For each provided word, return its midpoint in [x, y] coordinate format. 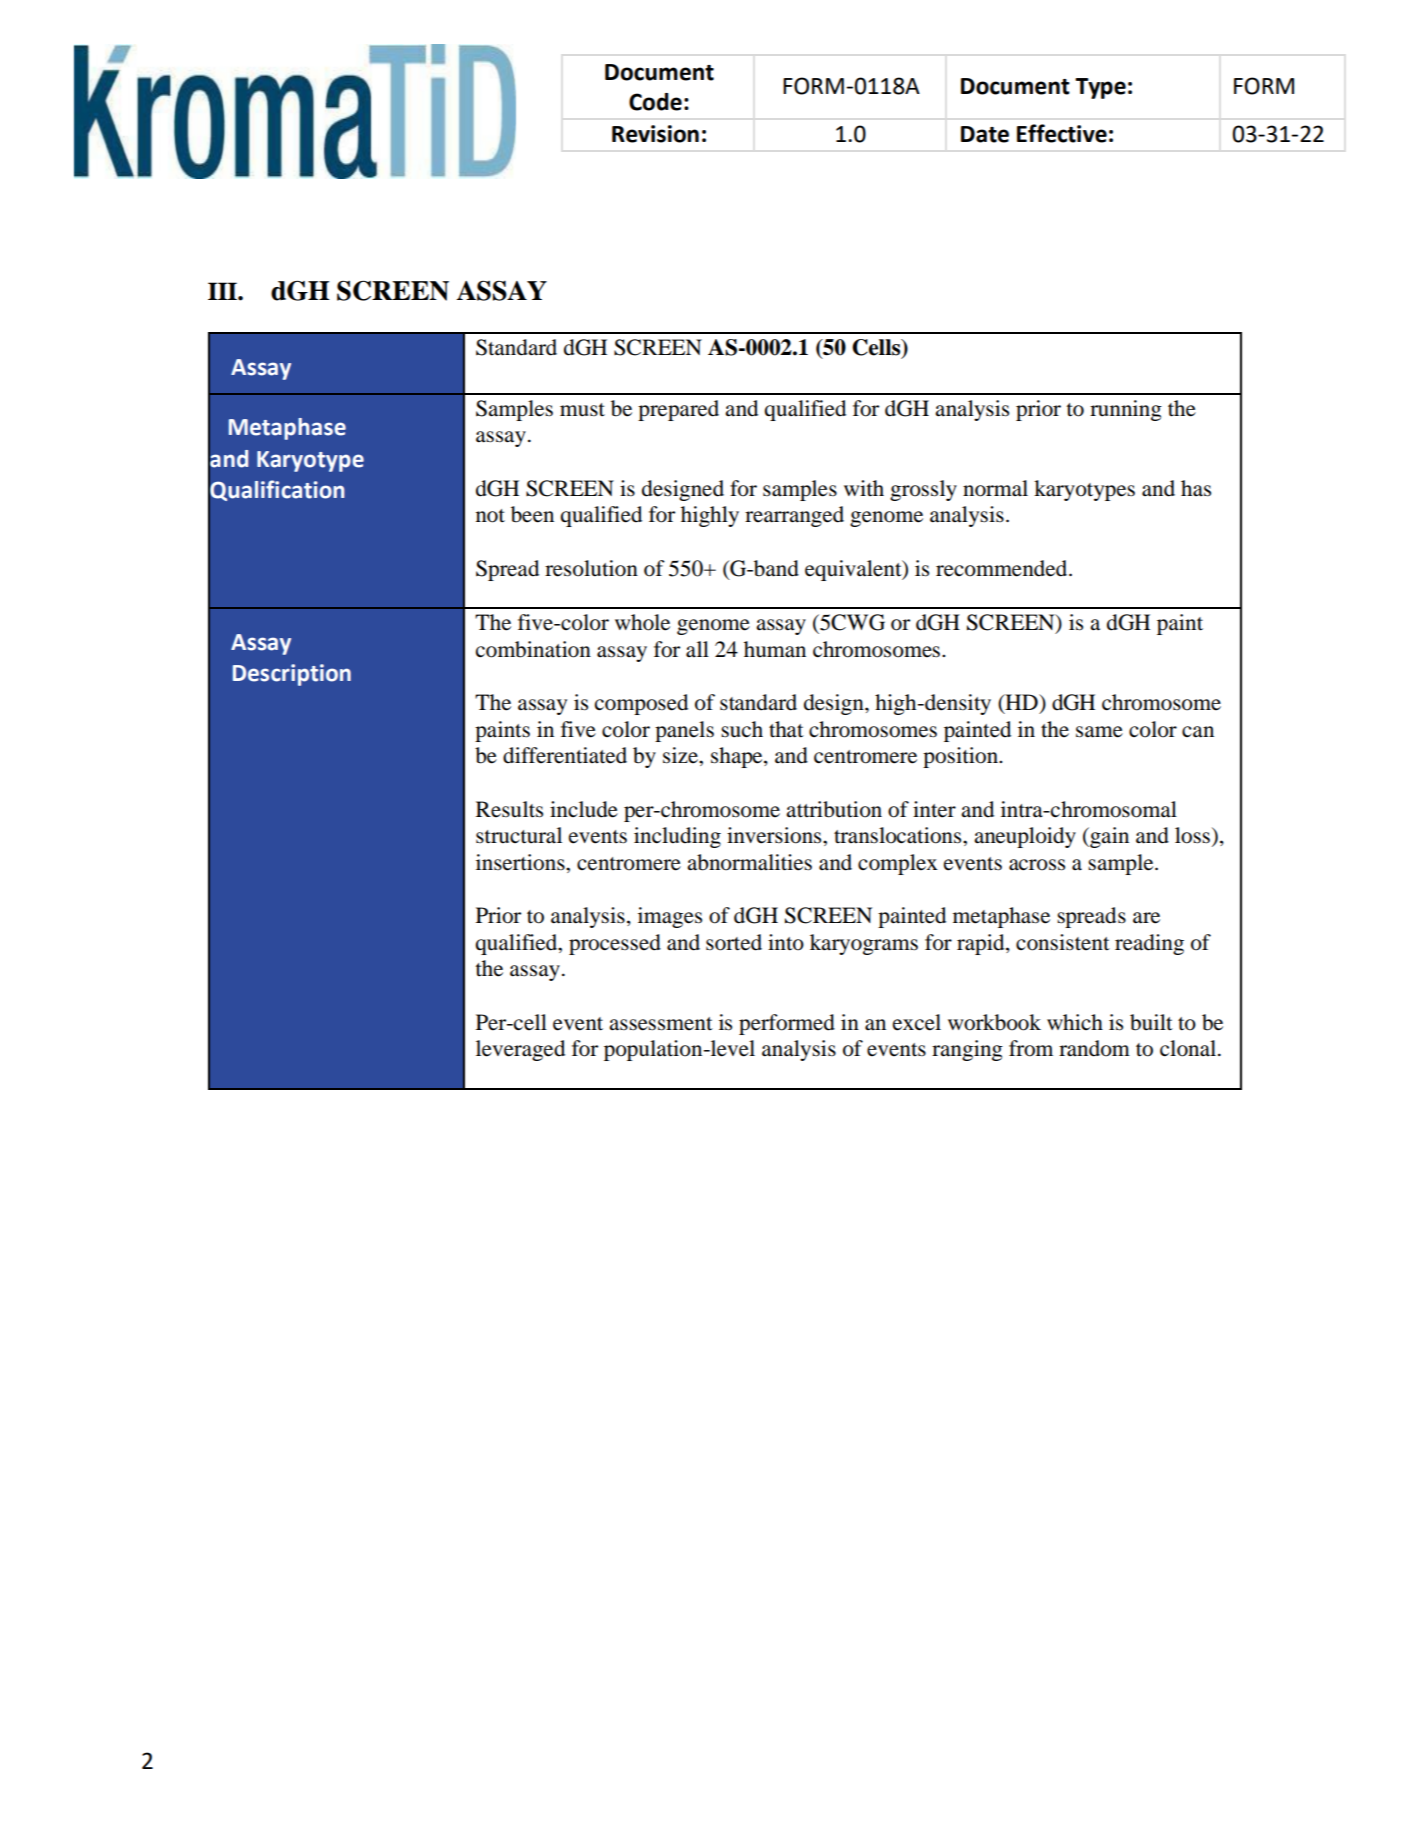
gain [1108, 837]
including [677, 837]
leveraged [520, 1050]
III [223, 291]
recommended [1003, 568]
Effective [1062, 133]
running [1126, 410]
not [490, 516]
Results [509, 809]
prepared [678, 410]
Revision [655, 134]
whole [642, 622]
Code [655, 102]
